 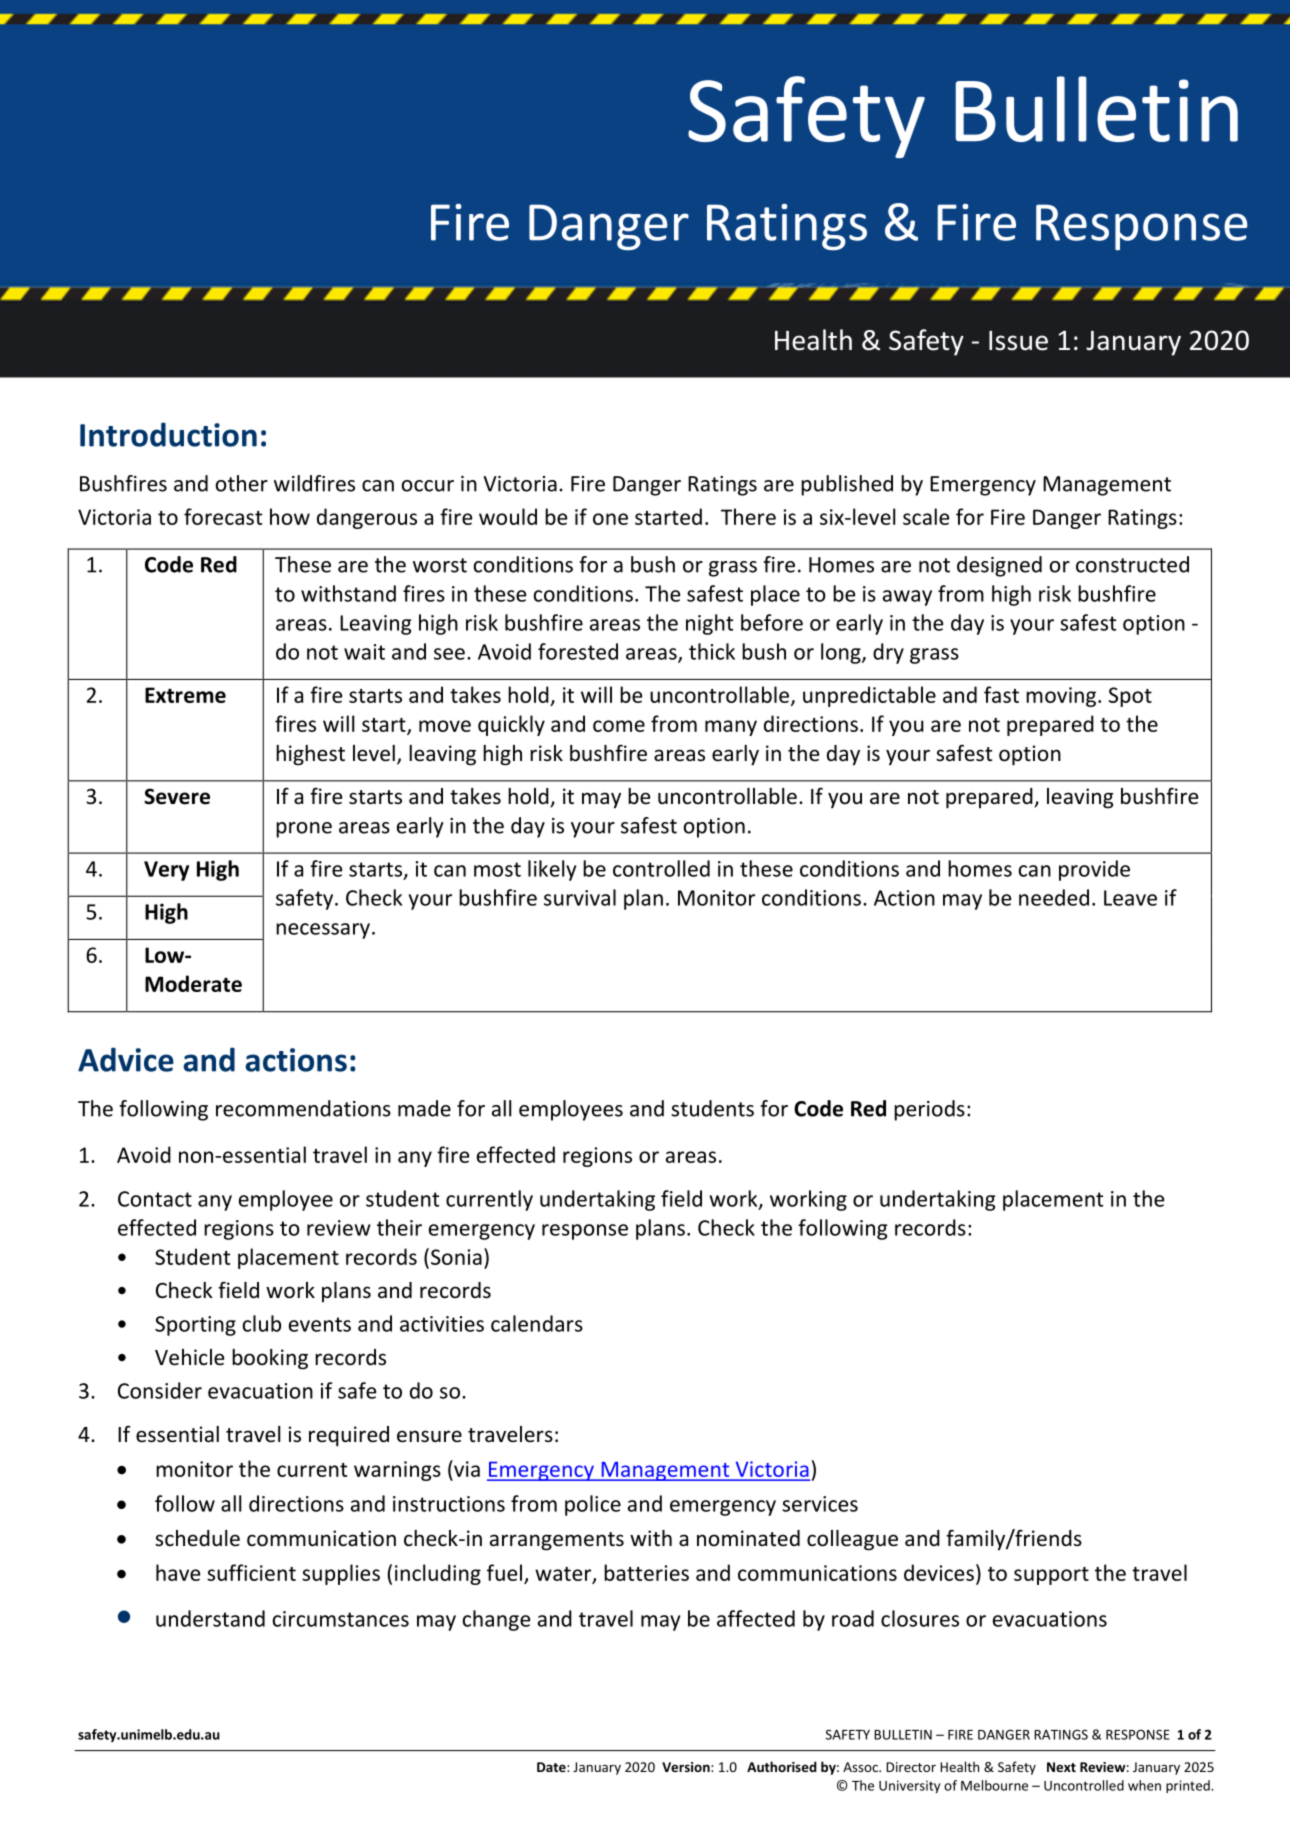 What do you see at coordinates (593, 1505) in the page?
I see `police` at bounding box center [593, 1505].
